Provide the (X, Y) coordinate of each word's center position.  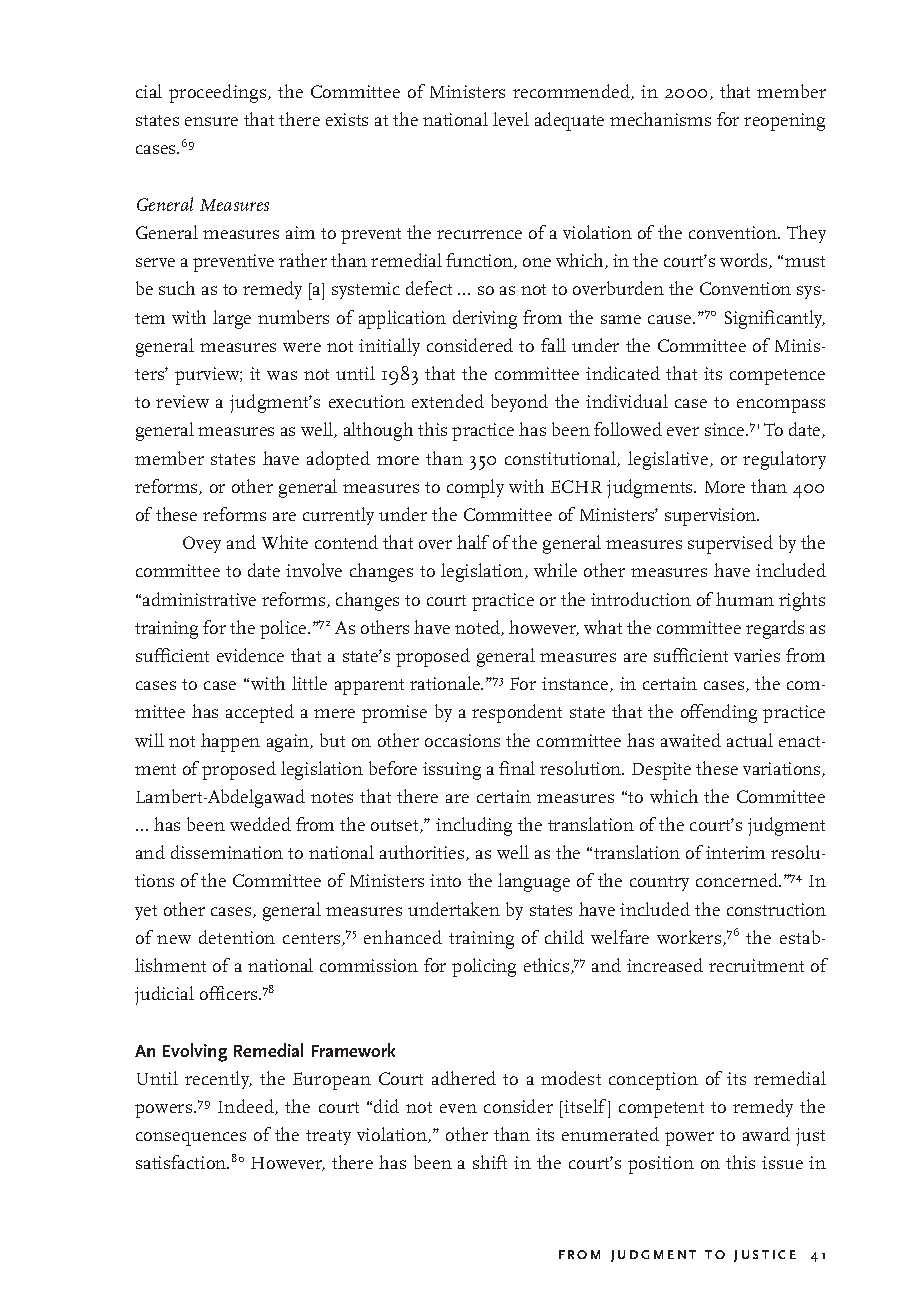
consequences (191, 1139)
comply (475, 488)
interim (735, 852)
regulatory (784, 460)
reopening (784, 122)
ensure (211, 121)
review (182, 401)
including (474, 826)
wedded (260, 824)
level (511, 119)
